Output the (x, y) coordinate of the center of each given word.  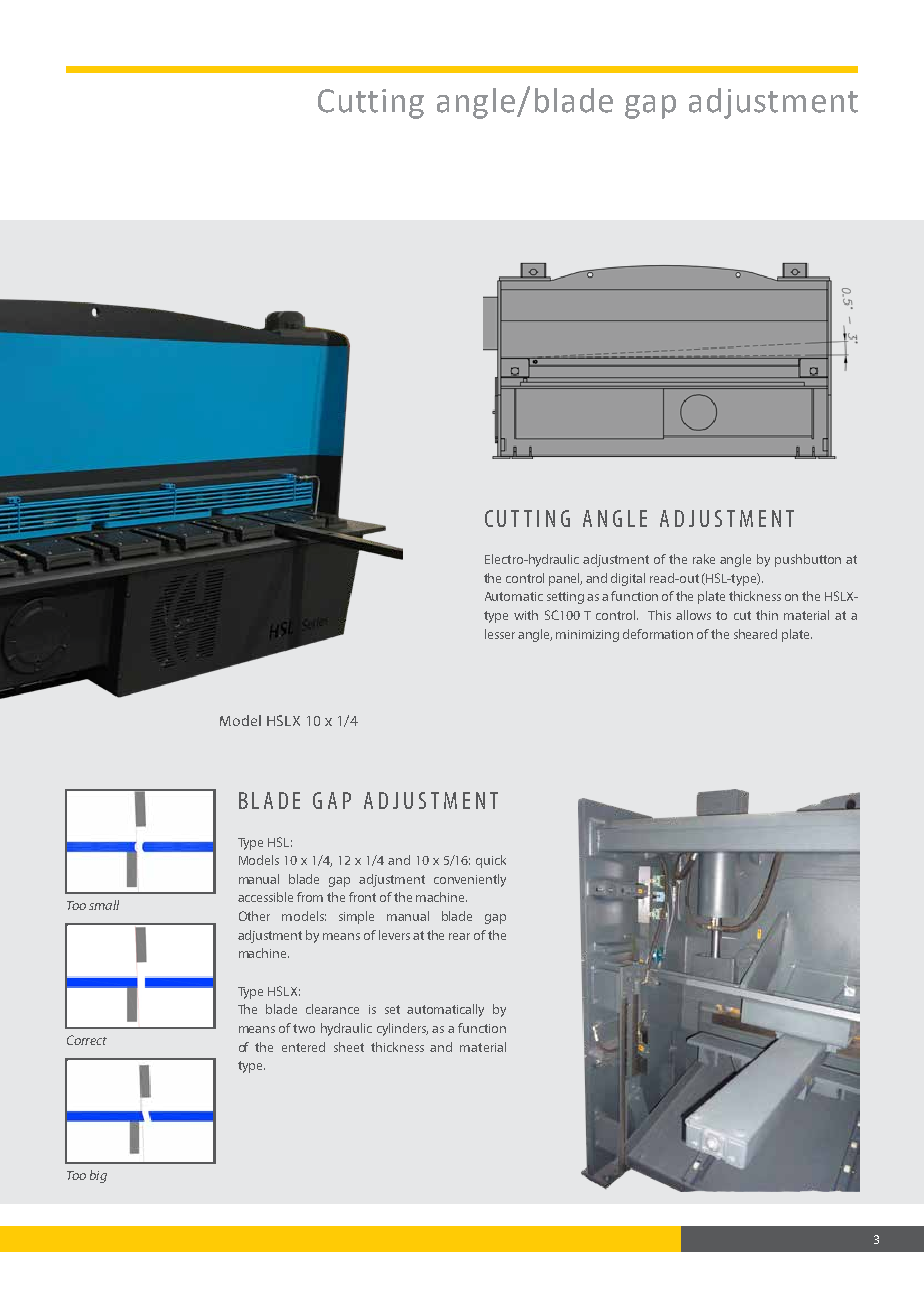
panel (565, 579)
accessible (265, 897)
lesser (500, 634)
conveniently (470, 880)
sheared (755, 634)
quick (491, 861)
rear (459, 936)
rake (704, 559)
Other (254, 916)
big (98, 1176)
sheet (349, 1047)
